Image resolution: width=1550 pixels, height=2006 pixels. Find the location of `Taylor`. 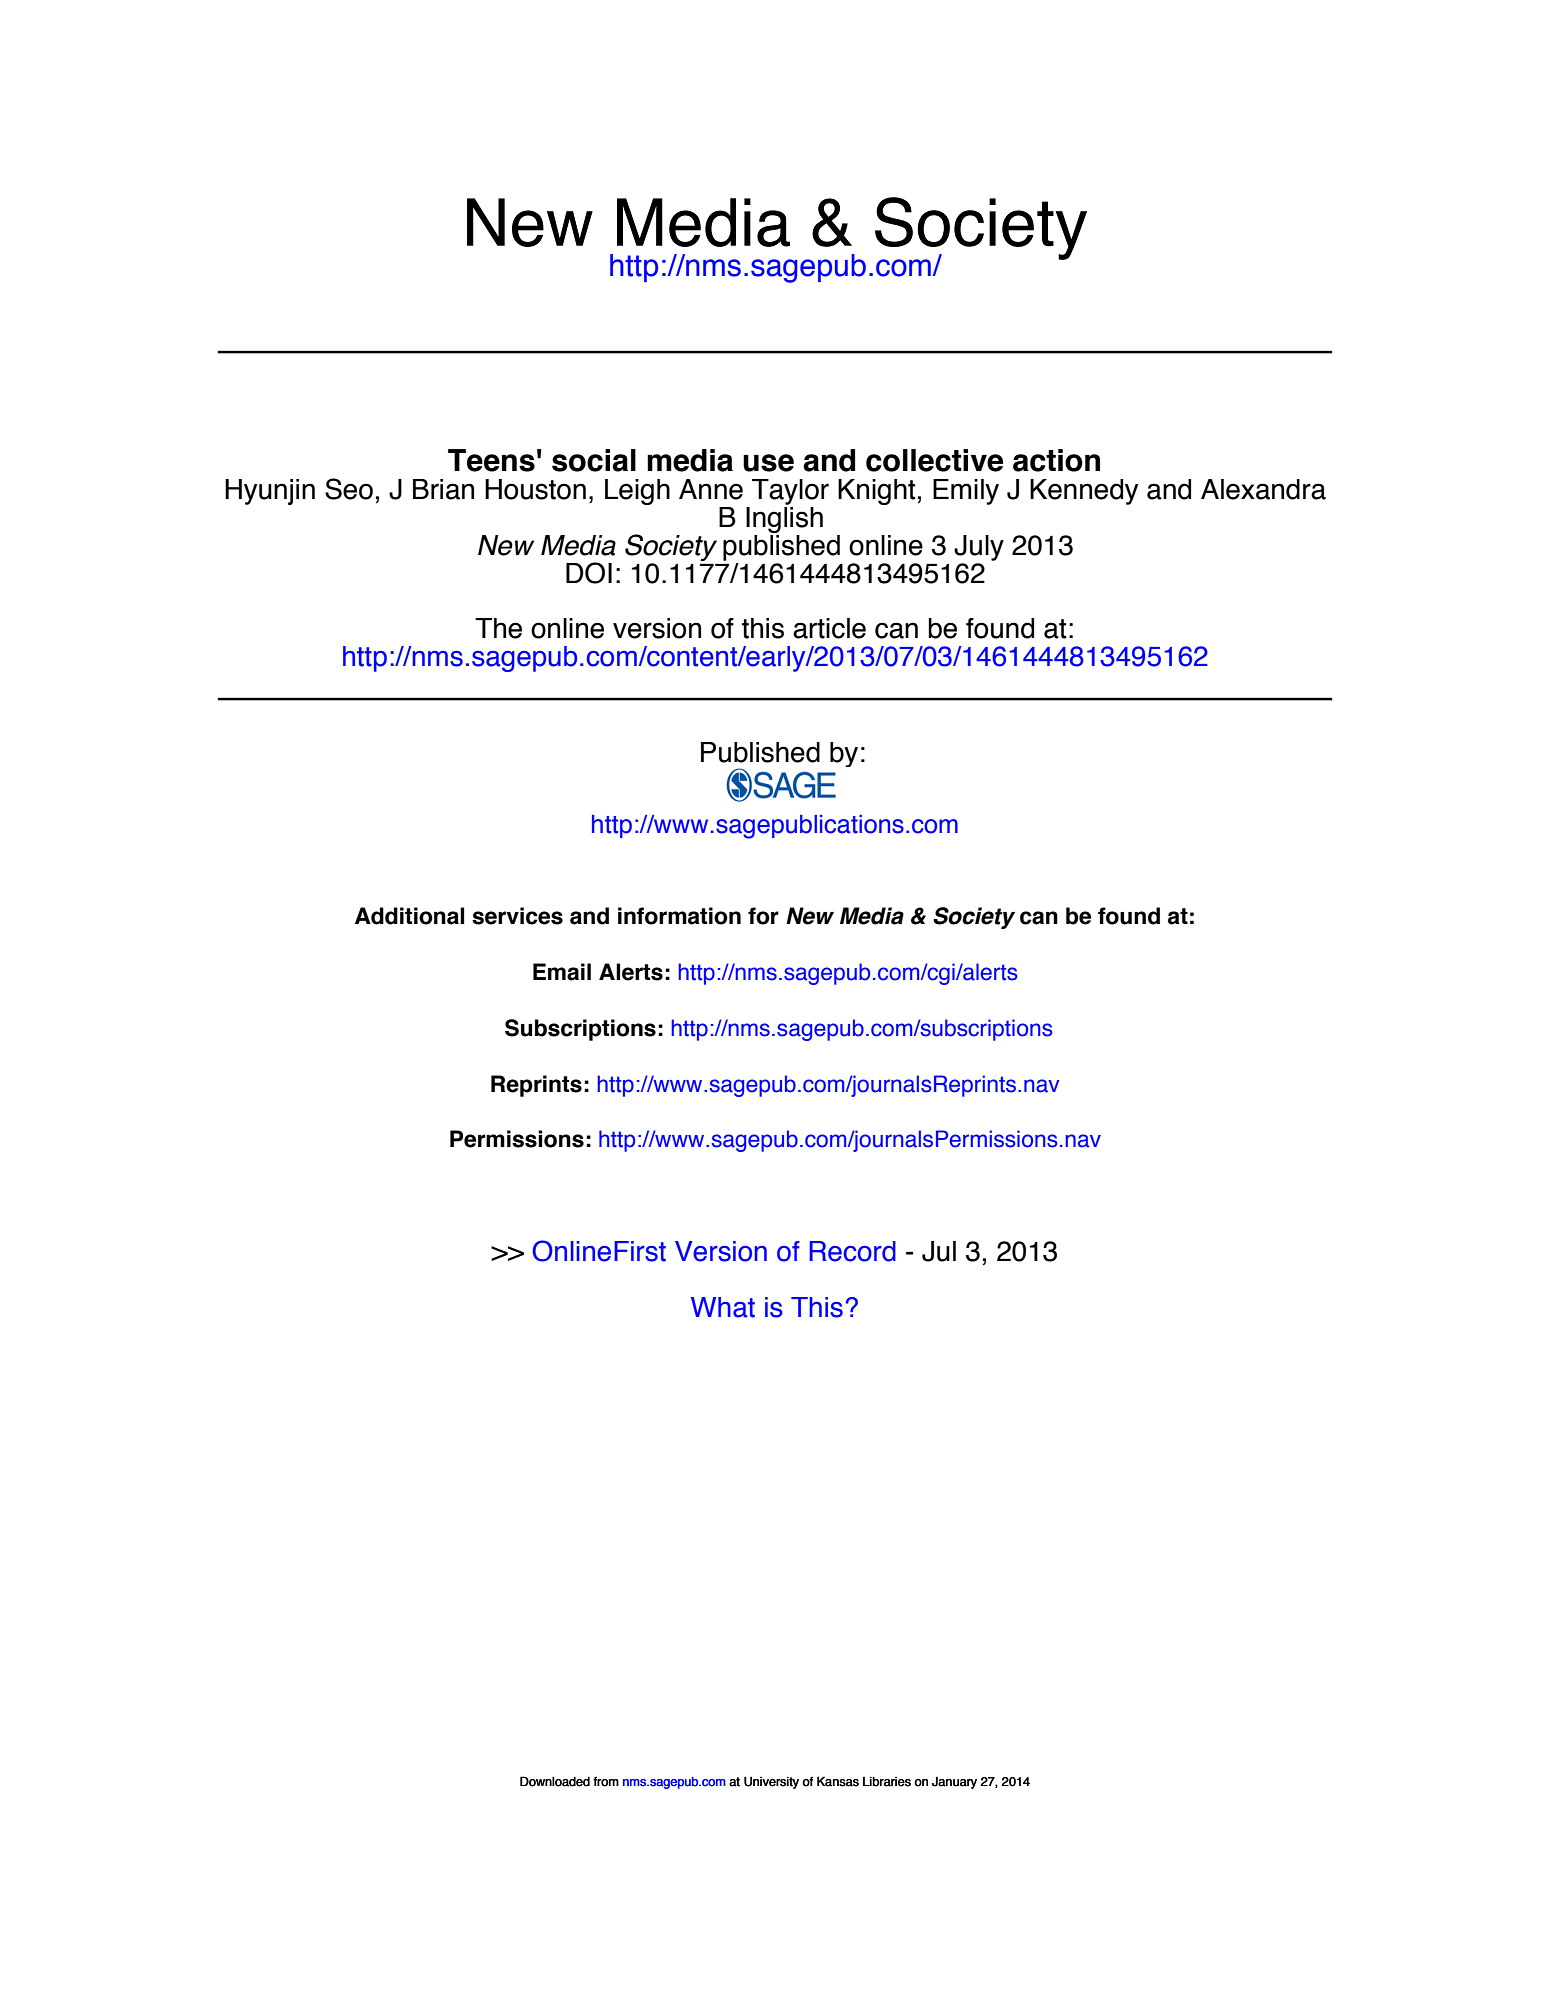

Taylor is located at coordinates (790, 492).
